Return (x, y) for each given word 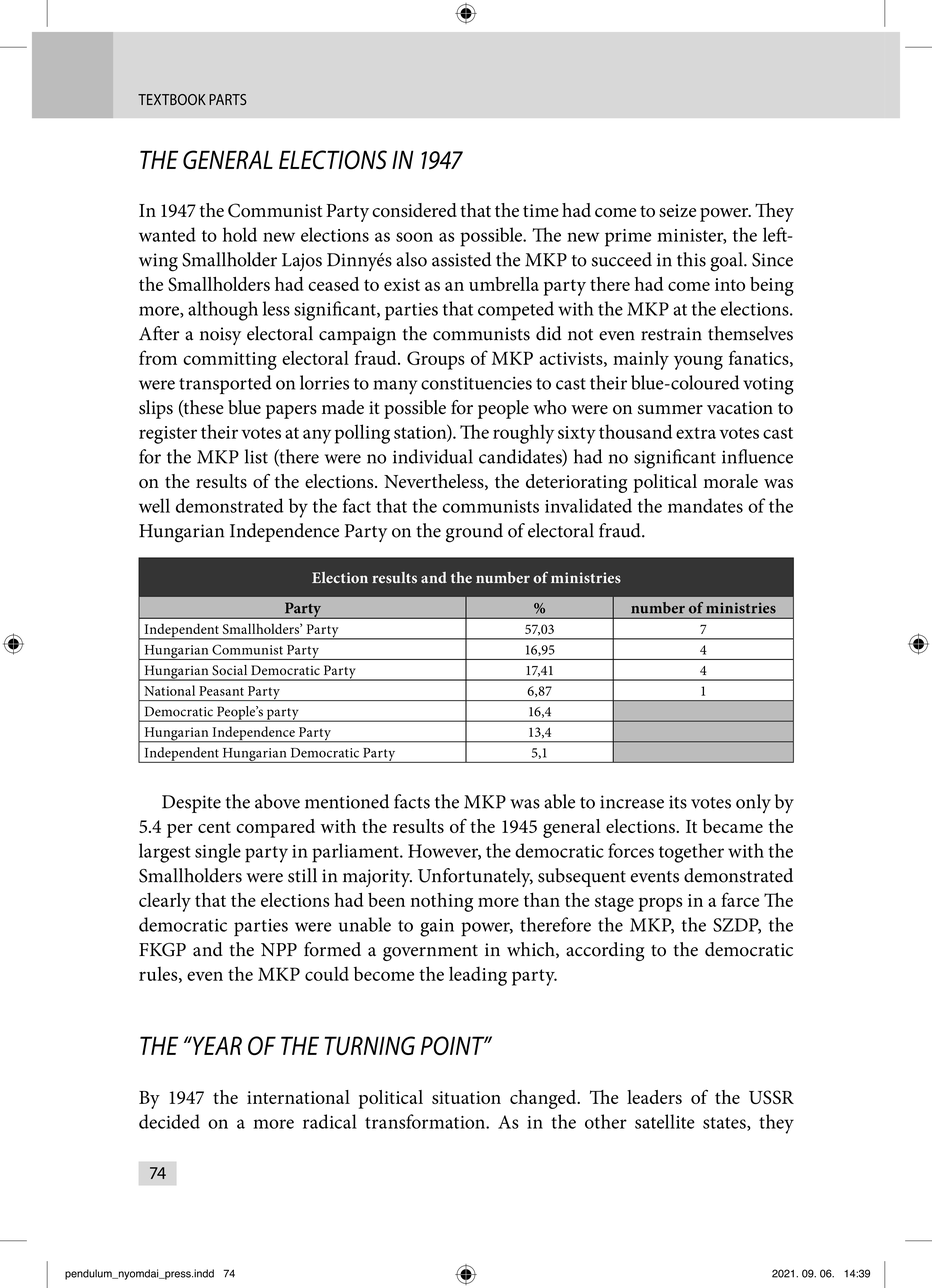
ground (474, 533)
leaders (654, 1097)
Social (229, 670)
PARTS (228, 99)
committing (230, 361)
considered (414, 210)
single (218, 853)
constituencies (476, 383)
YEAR (216, 1045)
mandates (705, 505)
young (698, 362)
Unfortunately (475, 877)
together (691, 853)
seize (677, 211)
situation (466, 1097)
